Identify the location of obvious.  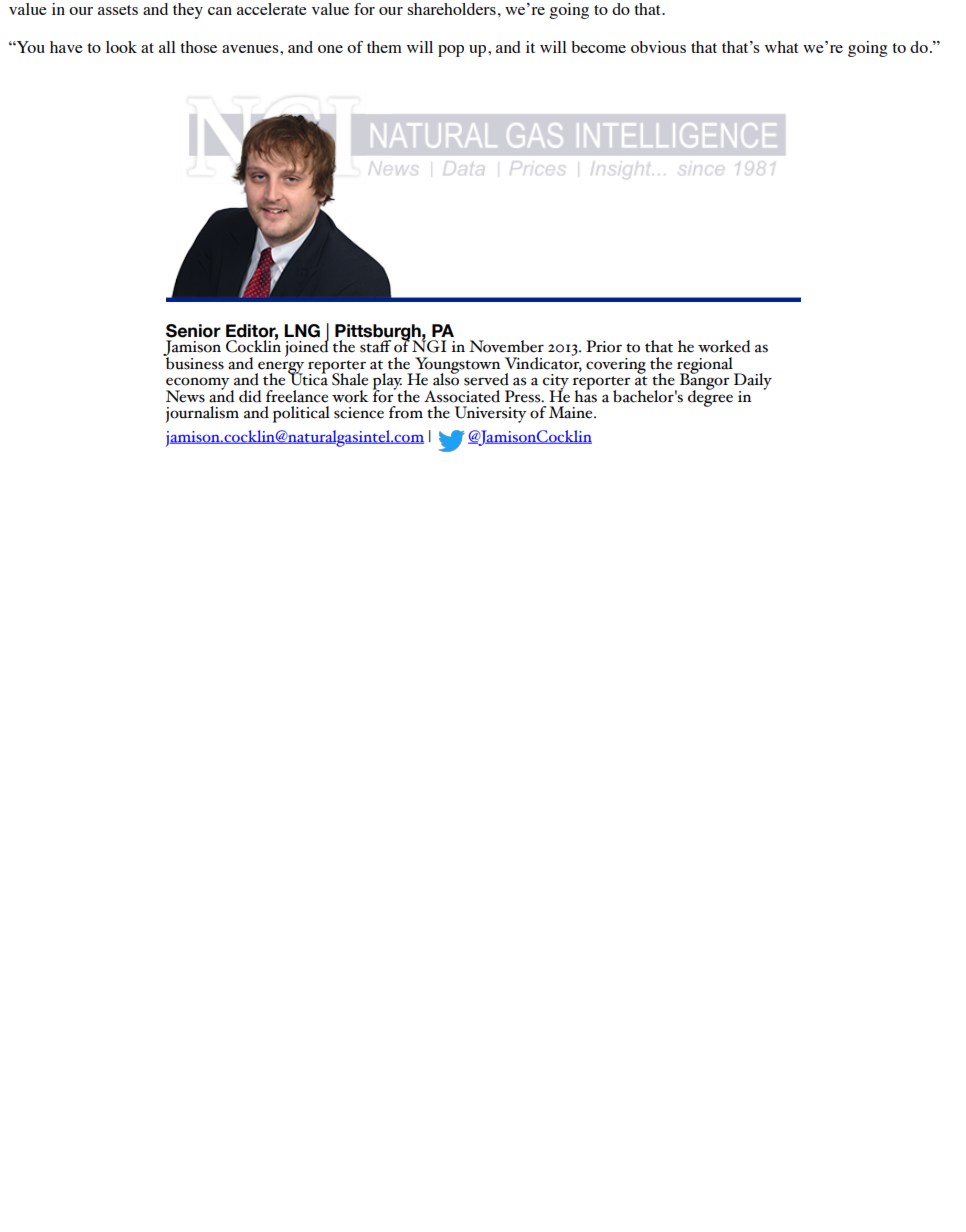
(658, 47).
